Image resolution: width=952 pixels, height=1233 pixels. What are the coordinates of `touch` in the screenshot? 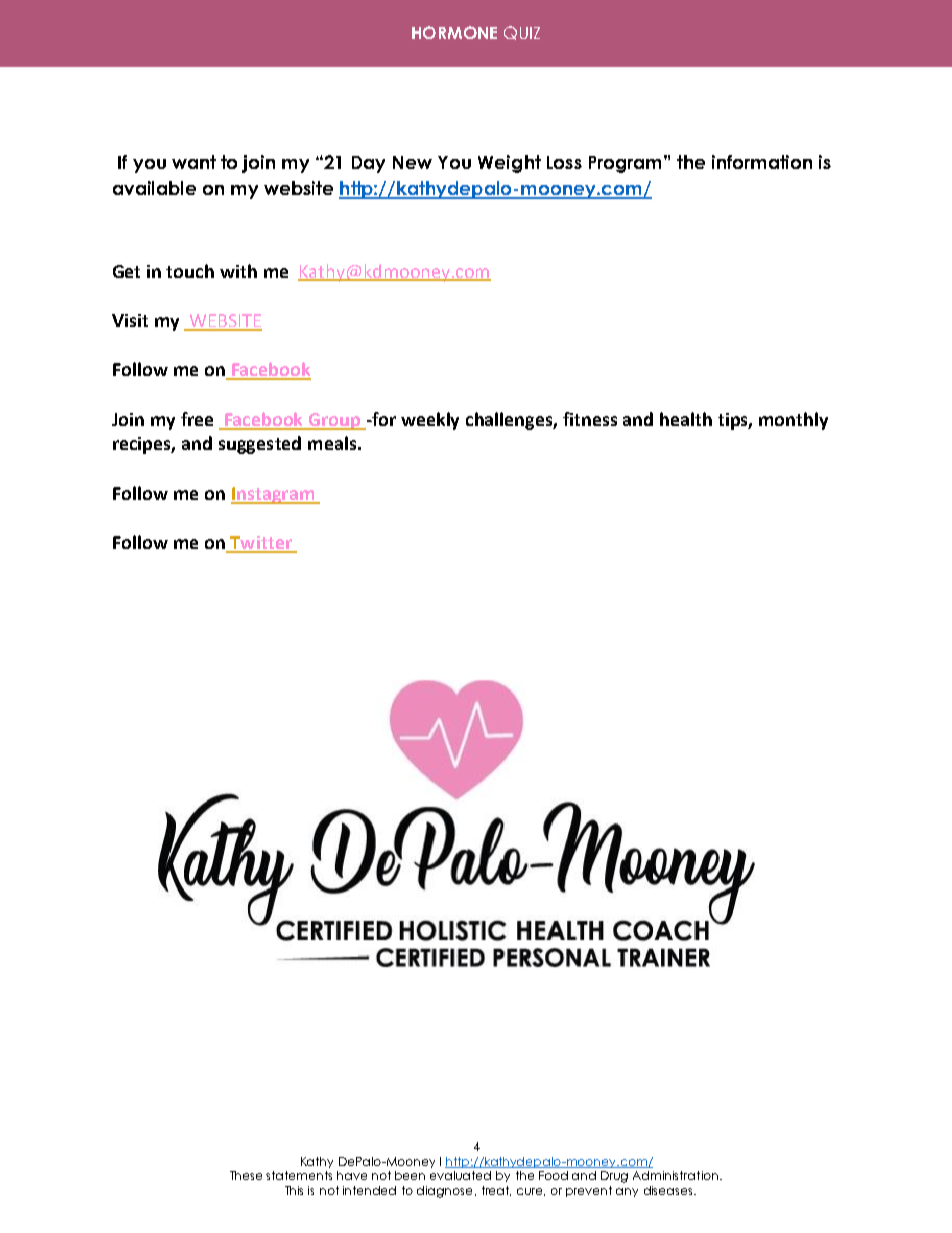 It's located at (190, 271).
